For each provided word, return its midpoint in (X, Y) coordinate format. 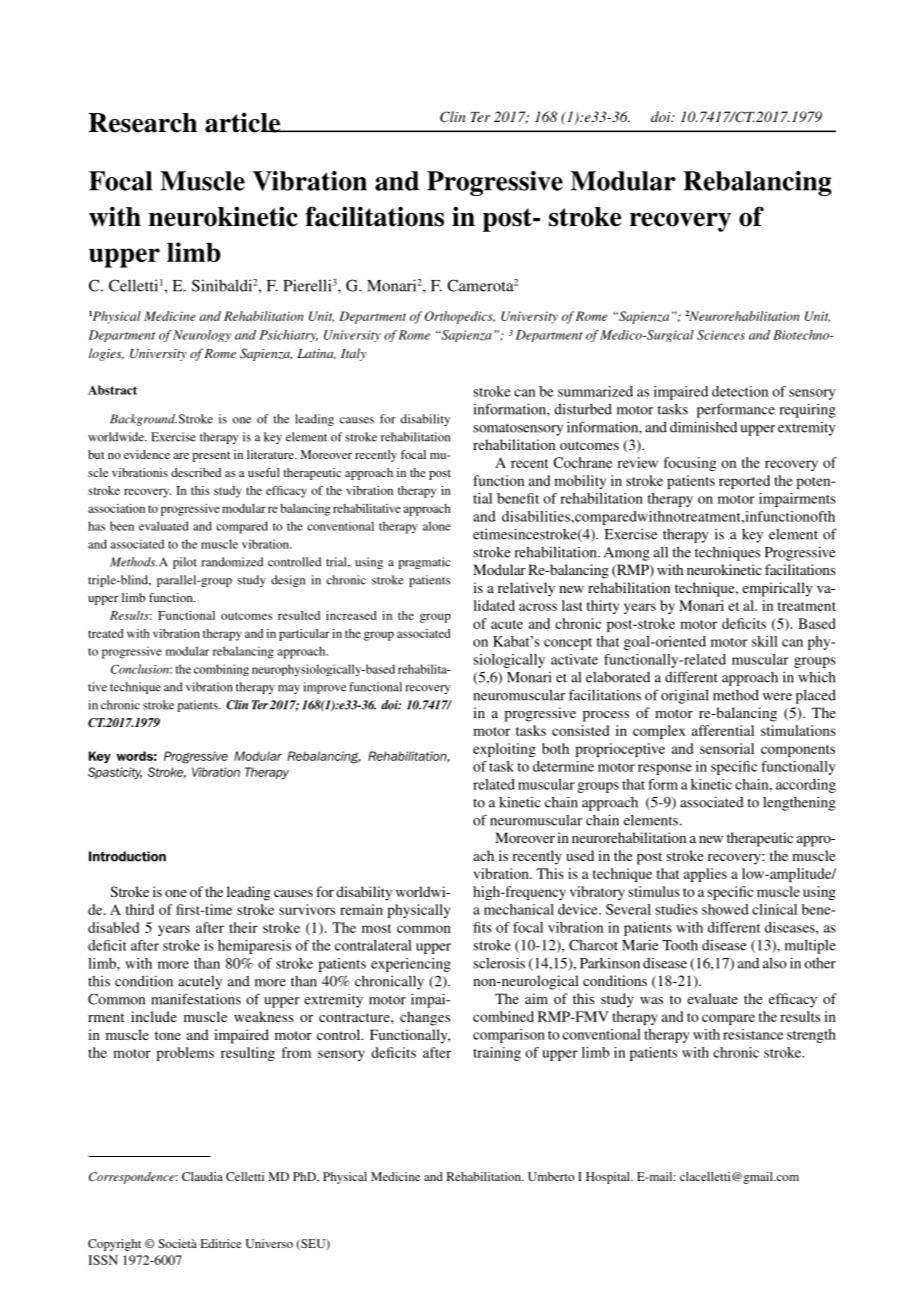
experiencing (411, 965)
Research (142, 123)
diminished (703, 427)
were (777, 697)
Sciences (721, 335)
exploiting (504, 750)
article (244, 122)
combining (221, 670)
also (775, 963)
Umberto (551, 1176)
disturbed (583, 409)
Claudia (202, 1176)
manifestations (196, 999)
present (211, 456)
